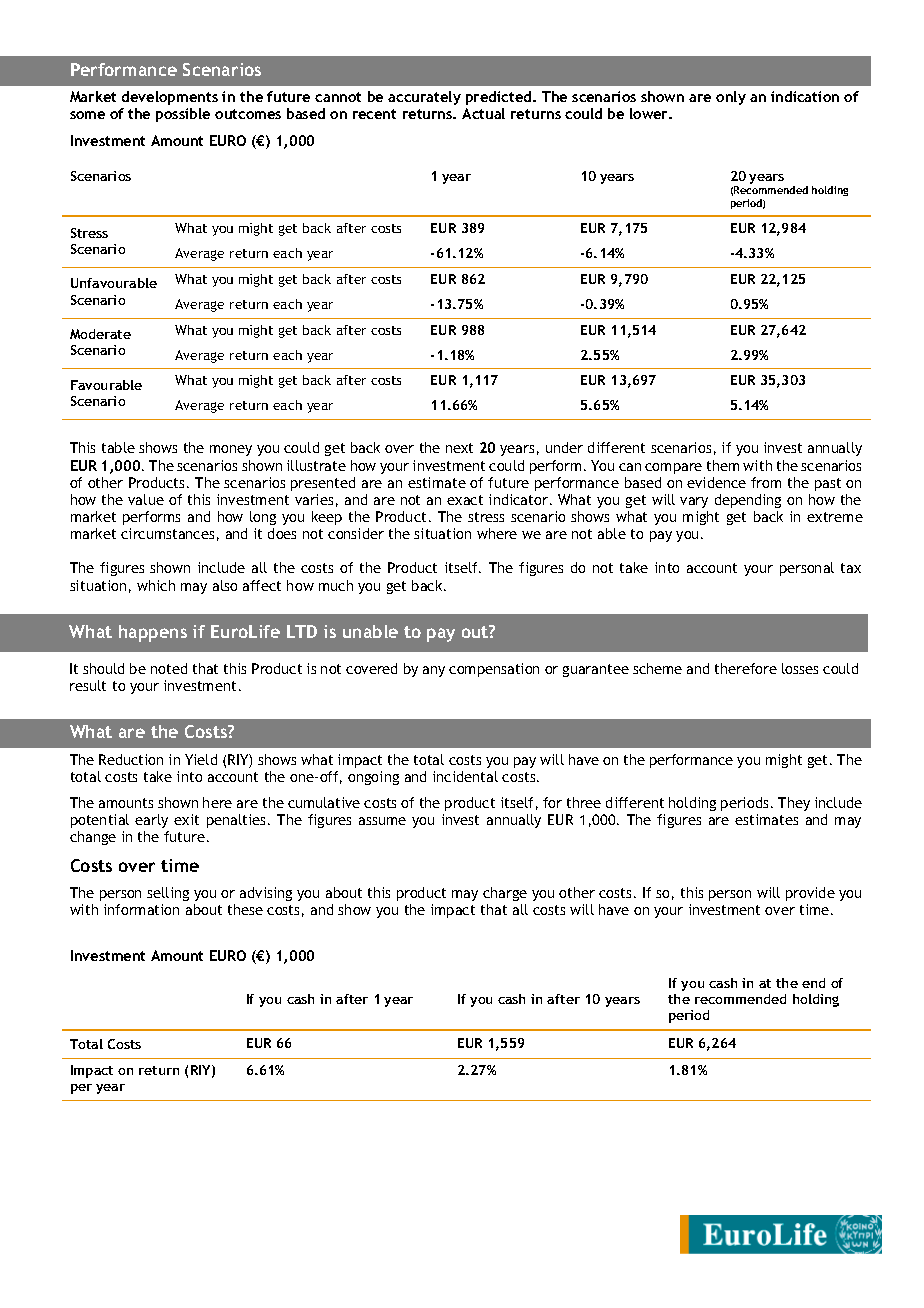 Image resolution: width=924 pixels, height=1308 pixels. I want to click on selling, so click(168, 894).
